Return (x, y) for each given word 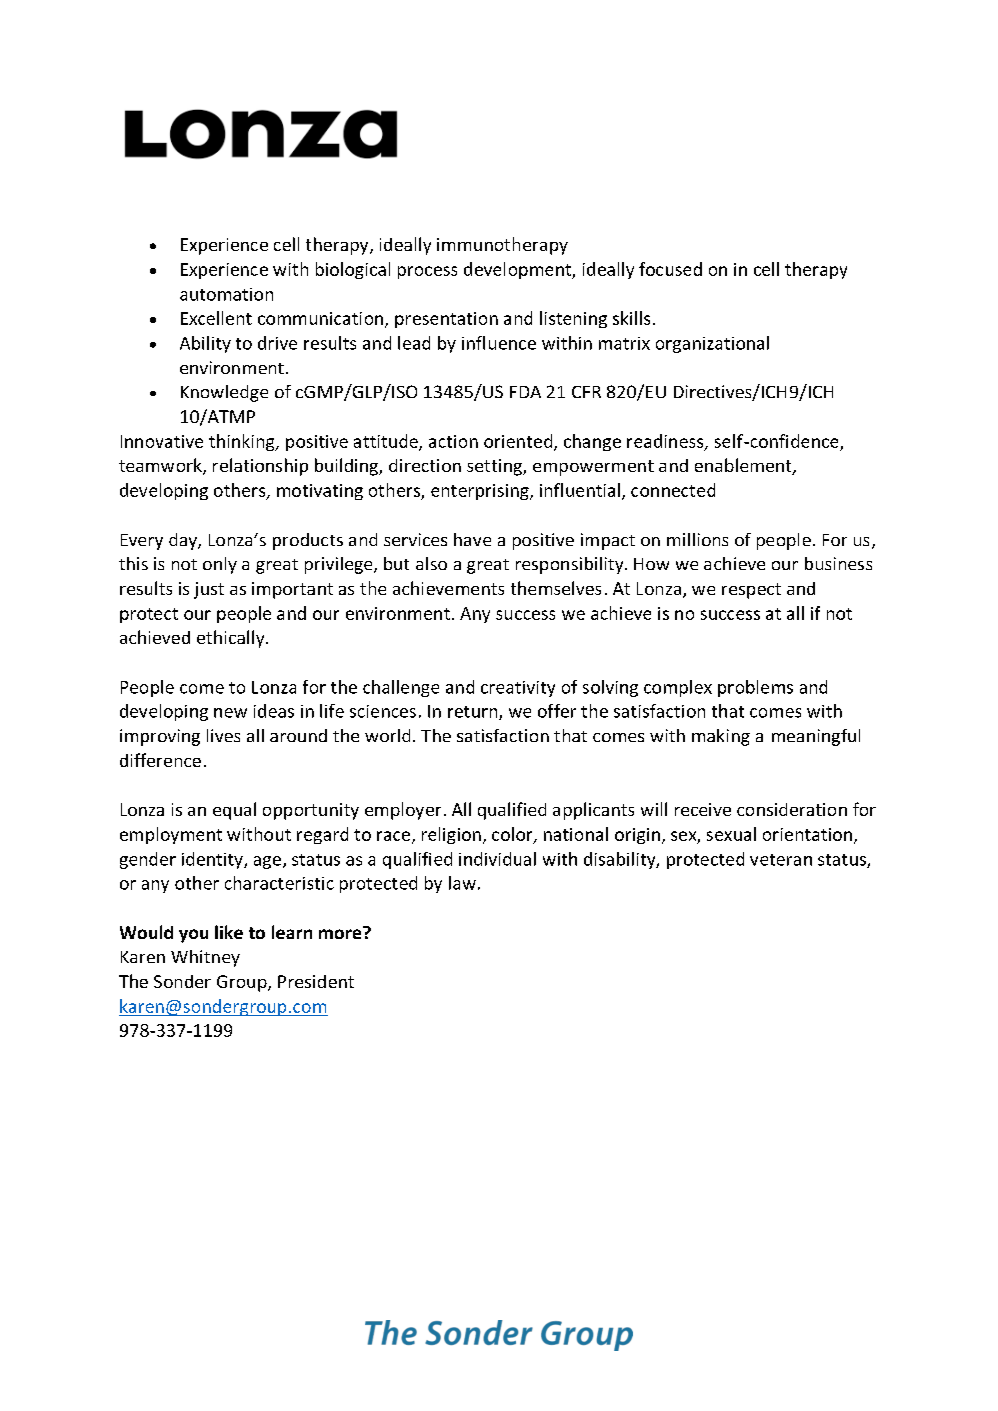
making (721, 737)
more (341, 933)
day (184, 541)
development (518, 270)
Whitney (205, 958)
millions (697, 539)
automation (226, 294)
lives (223, 735)
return (474, 713)
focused (670, 269)
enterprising (481, 492)
